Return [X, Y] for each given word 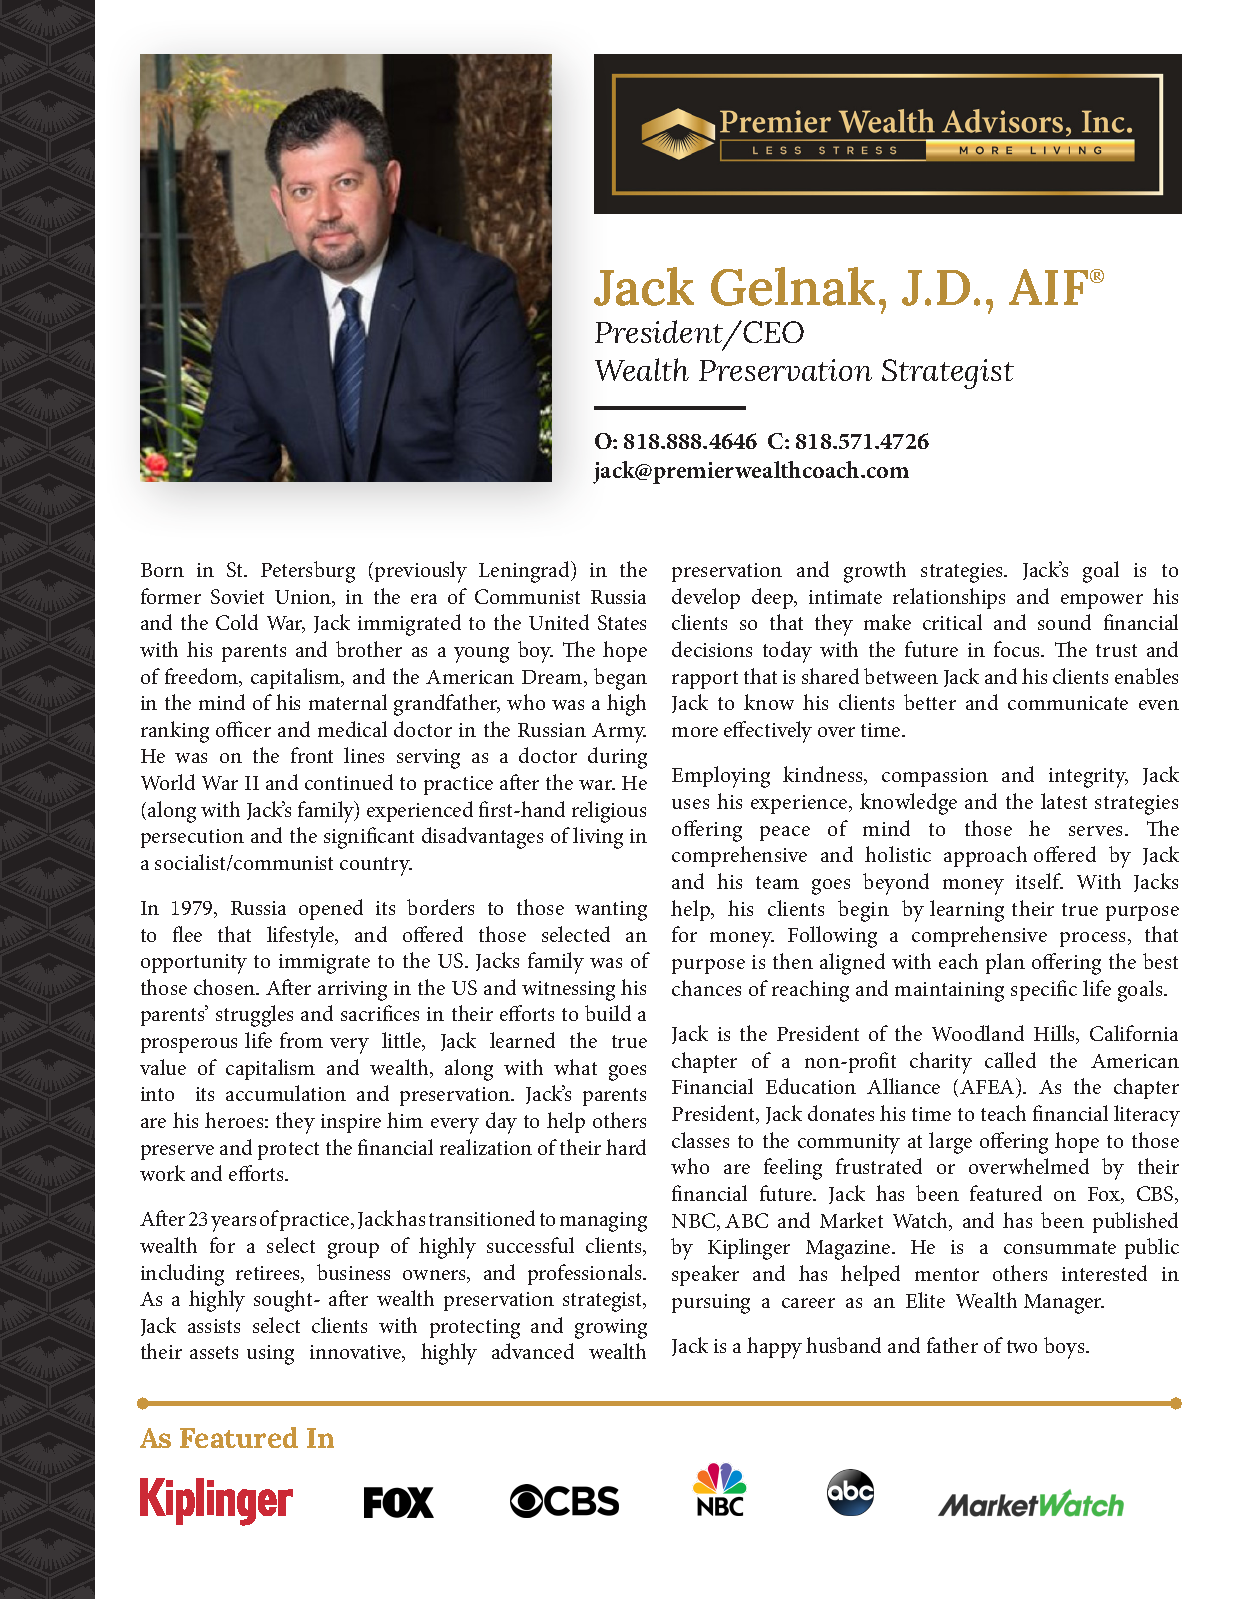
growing [611, 1329]
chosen [226, 987]
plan [1005, 963]
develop [706, 598]
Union [304, 598]
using [270, 1355]
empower [1102, 601]
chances [706, 988]
